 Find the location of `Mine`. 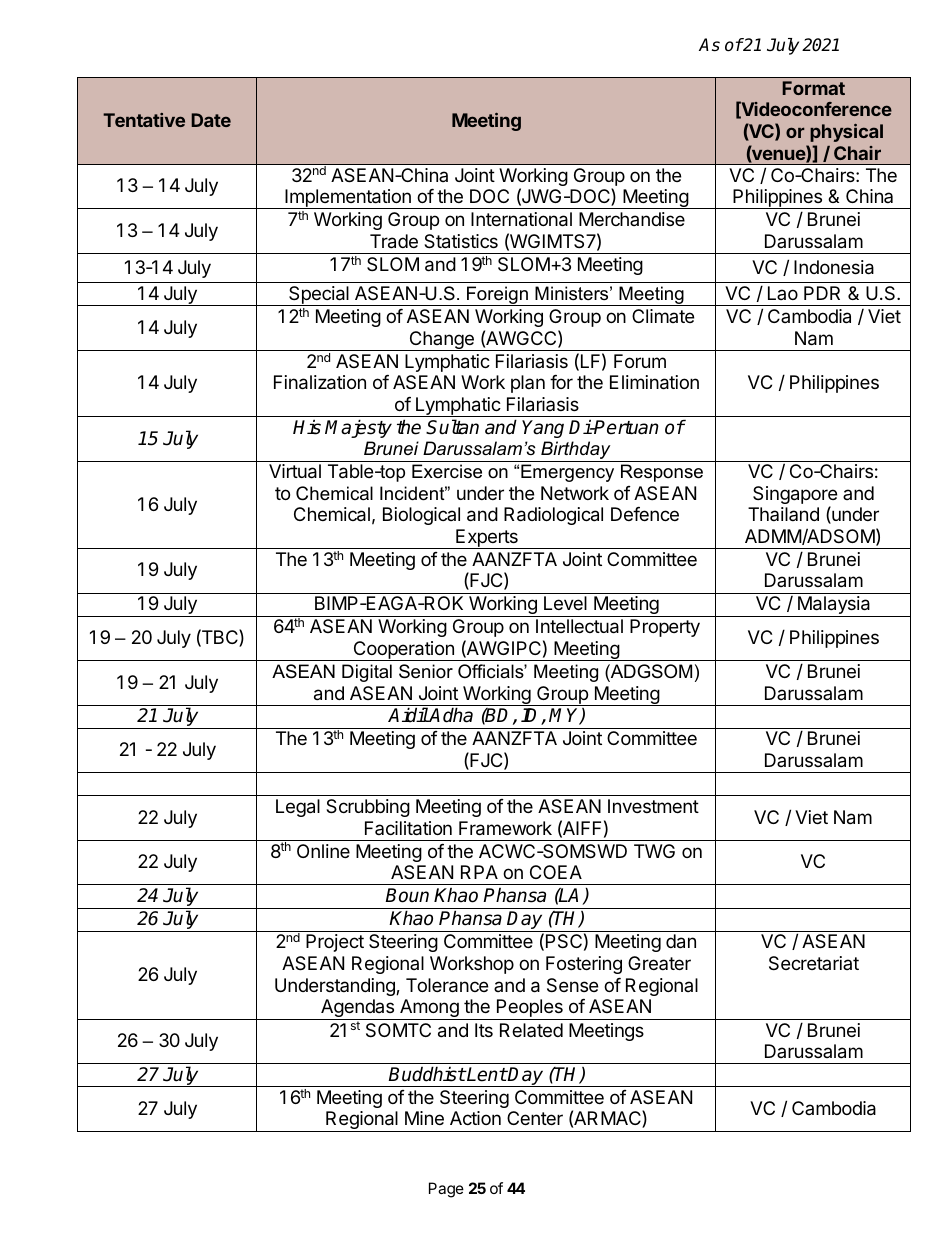

Mine is located at coordinates (424, 1118).
